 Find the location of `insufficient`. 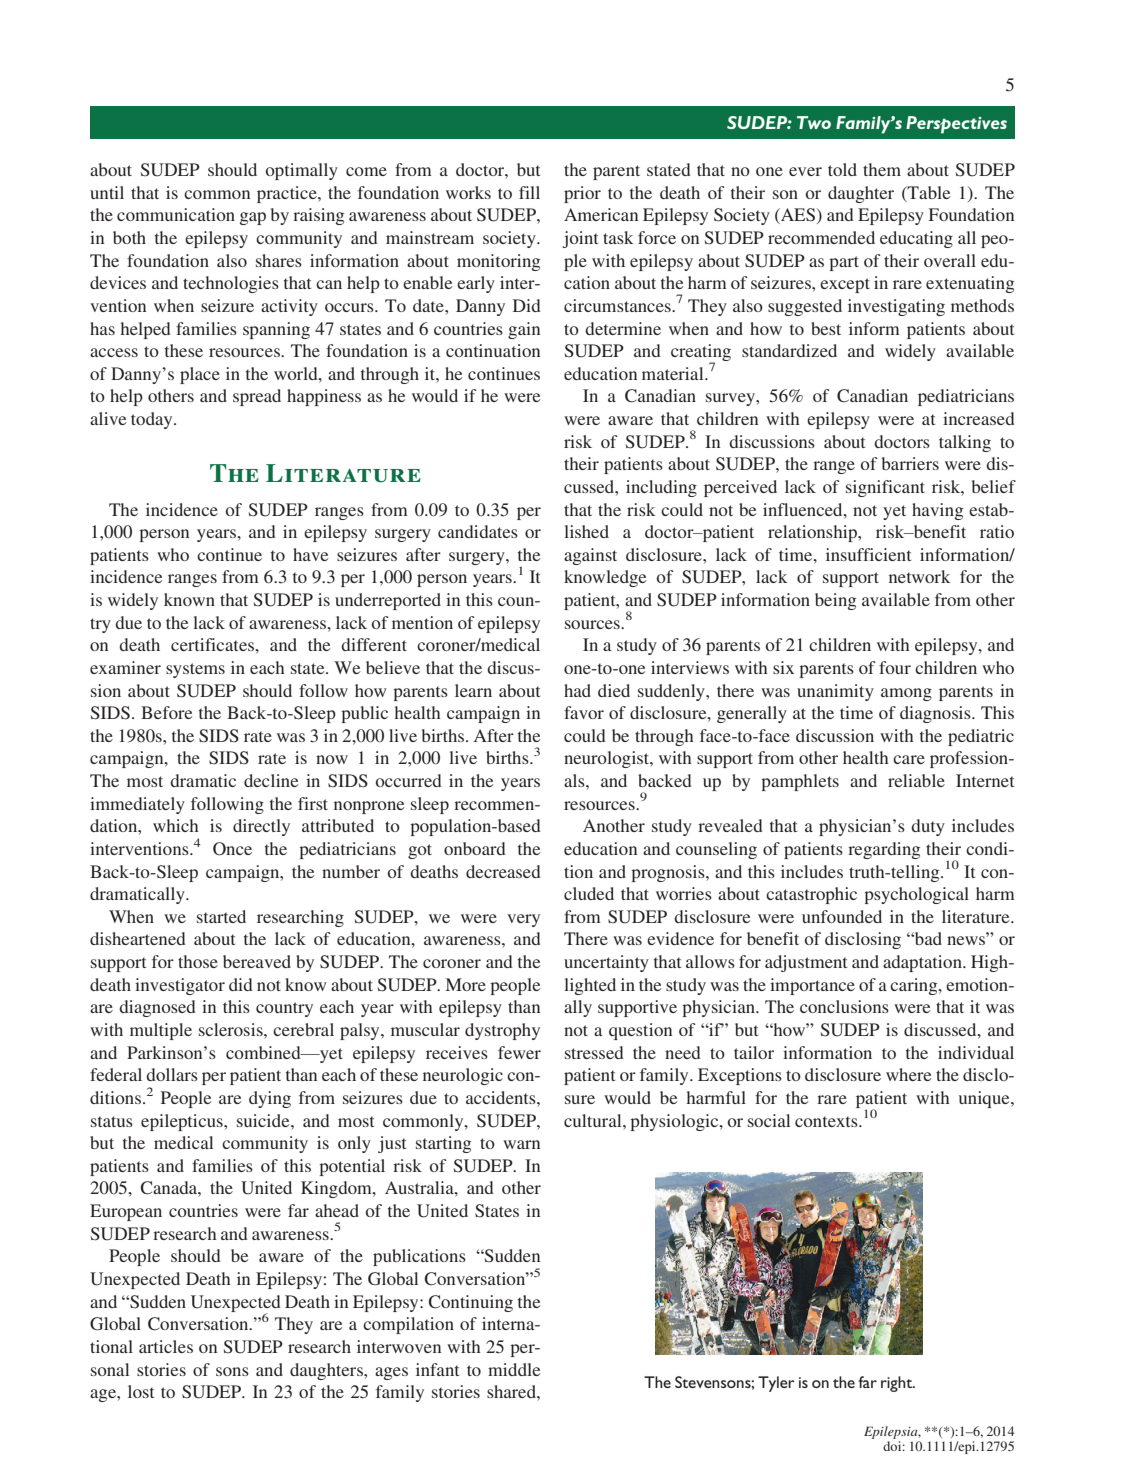

insufficient is located at coordinates (868, 554).
